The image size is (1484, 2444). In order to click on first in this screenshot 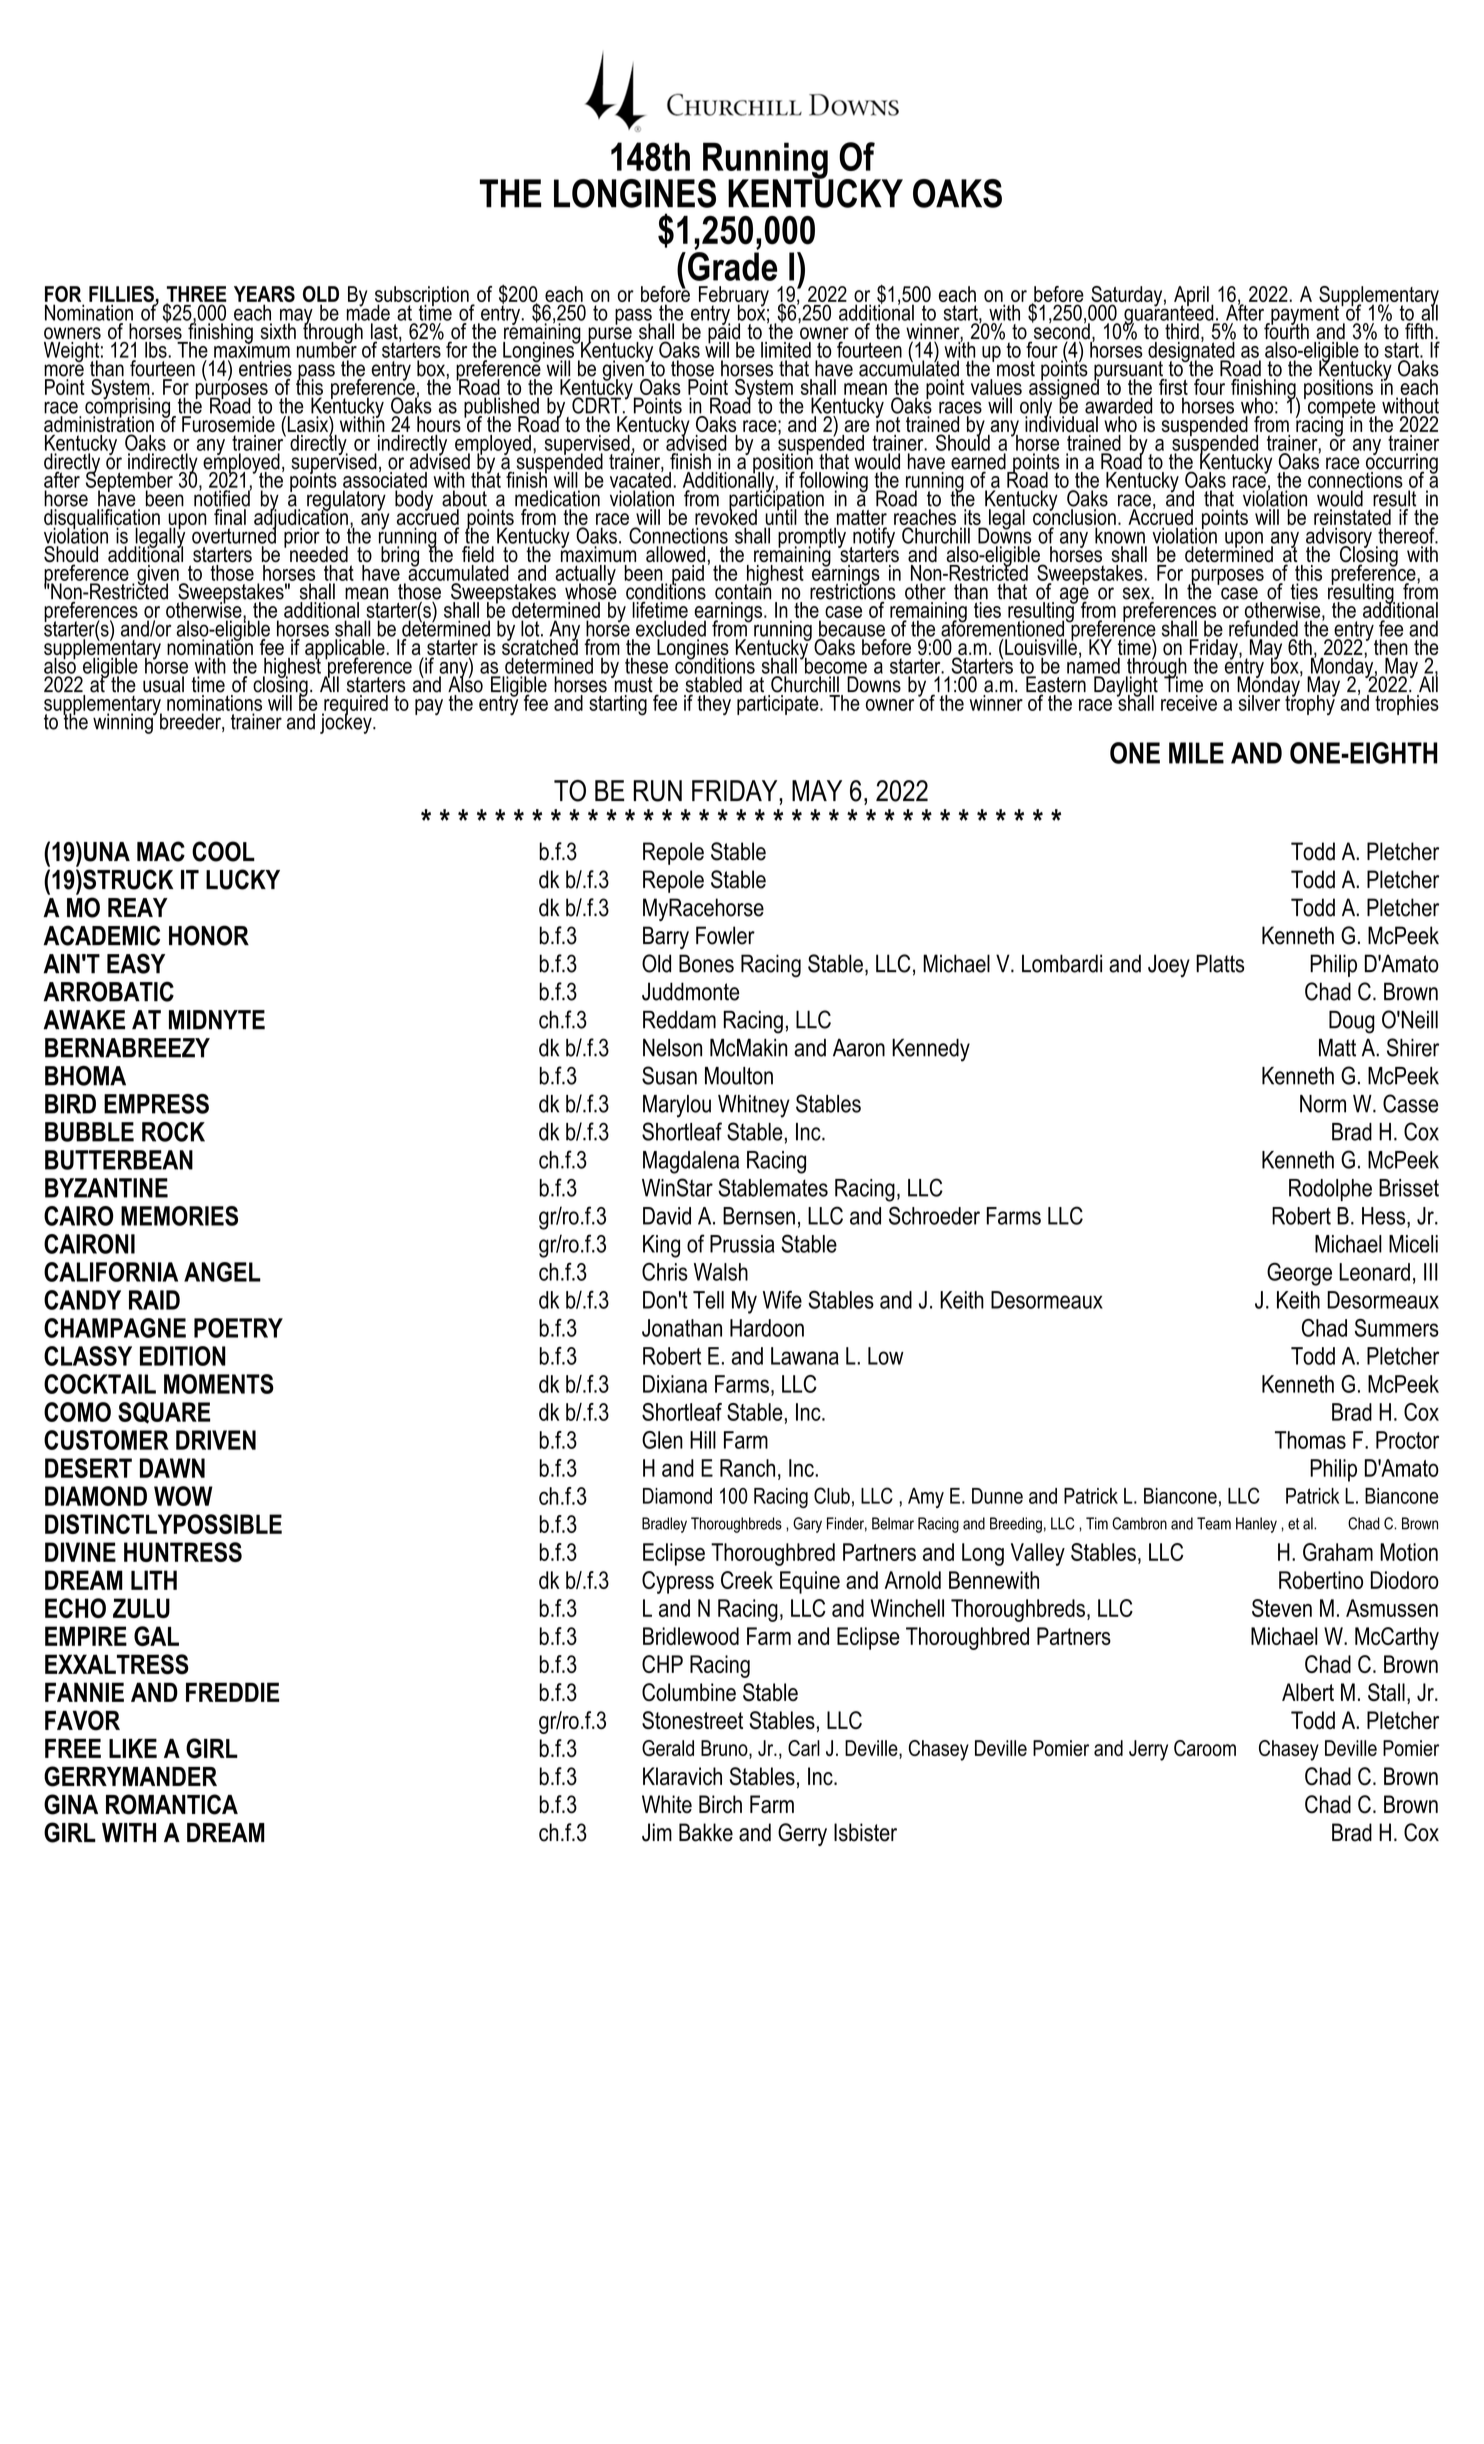, I will do `click(1173, 385)`.
